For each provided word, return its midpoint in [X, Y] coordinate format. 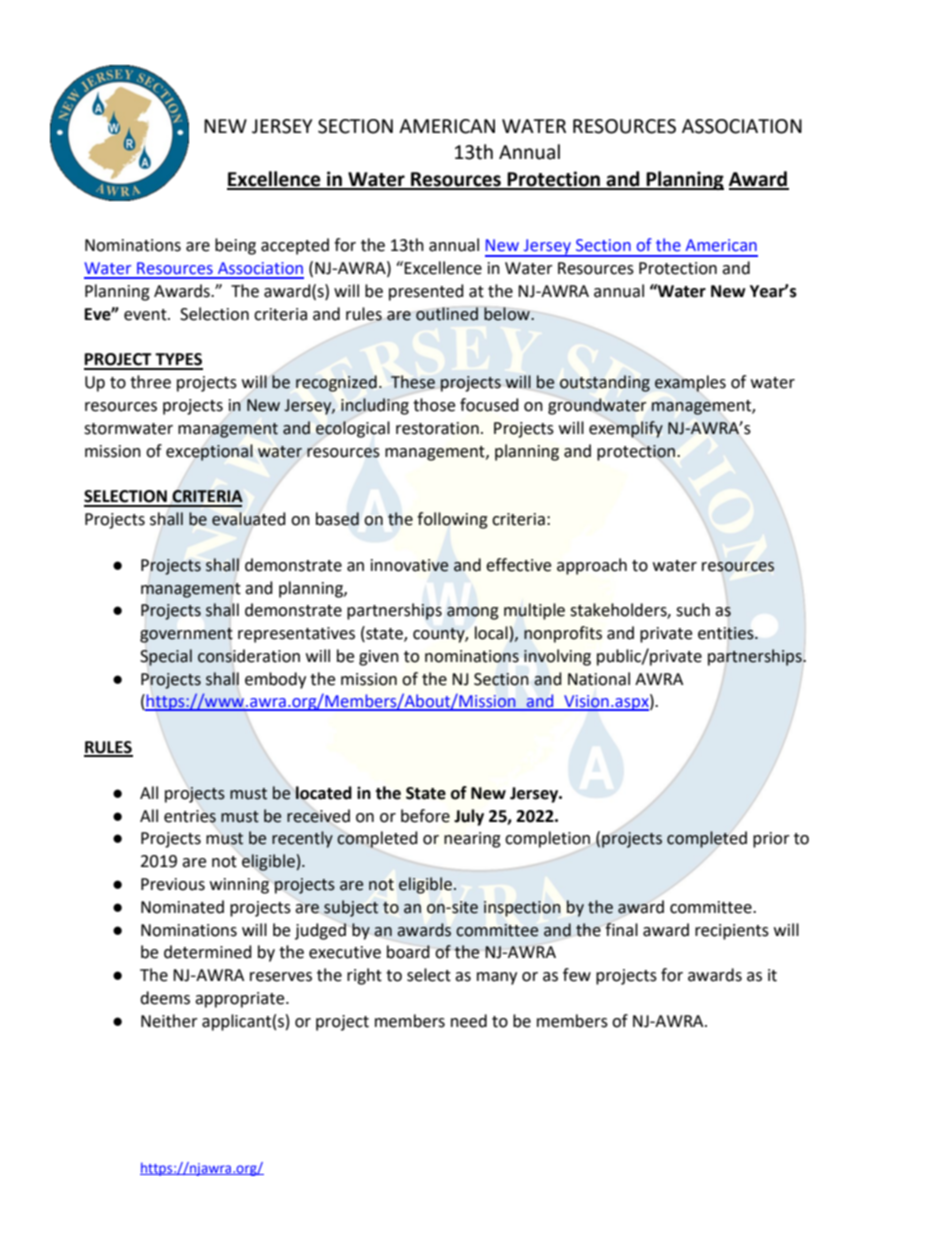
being [235, 246]
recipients [732, 932]
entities [727, 633]
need [469, 1021]
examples [690, 383]
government [186, 635]
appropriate [241, 1000]
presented [426, 292]
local [492, 634]
